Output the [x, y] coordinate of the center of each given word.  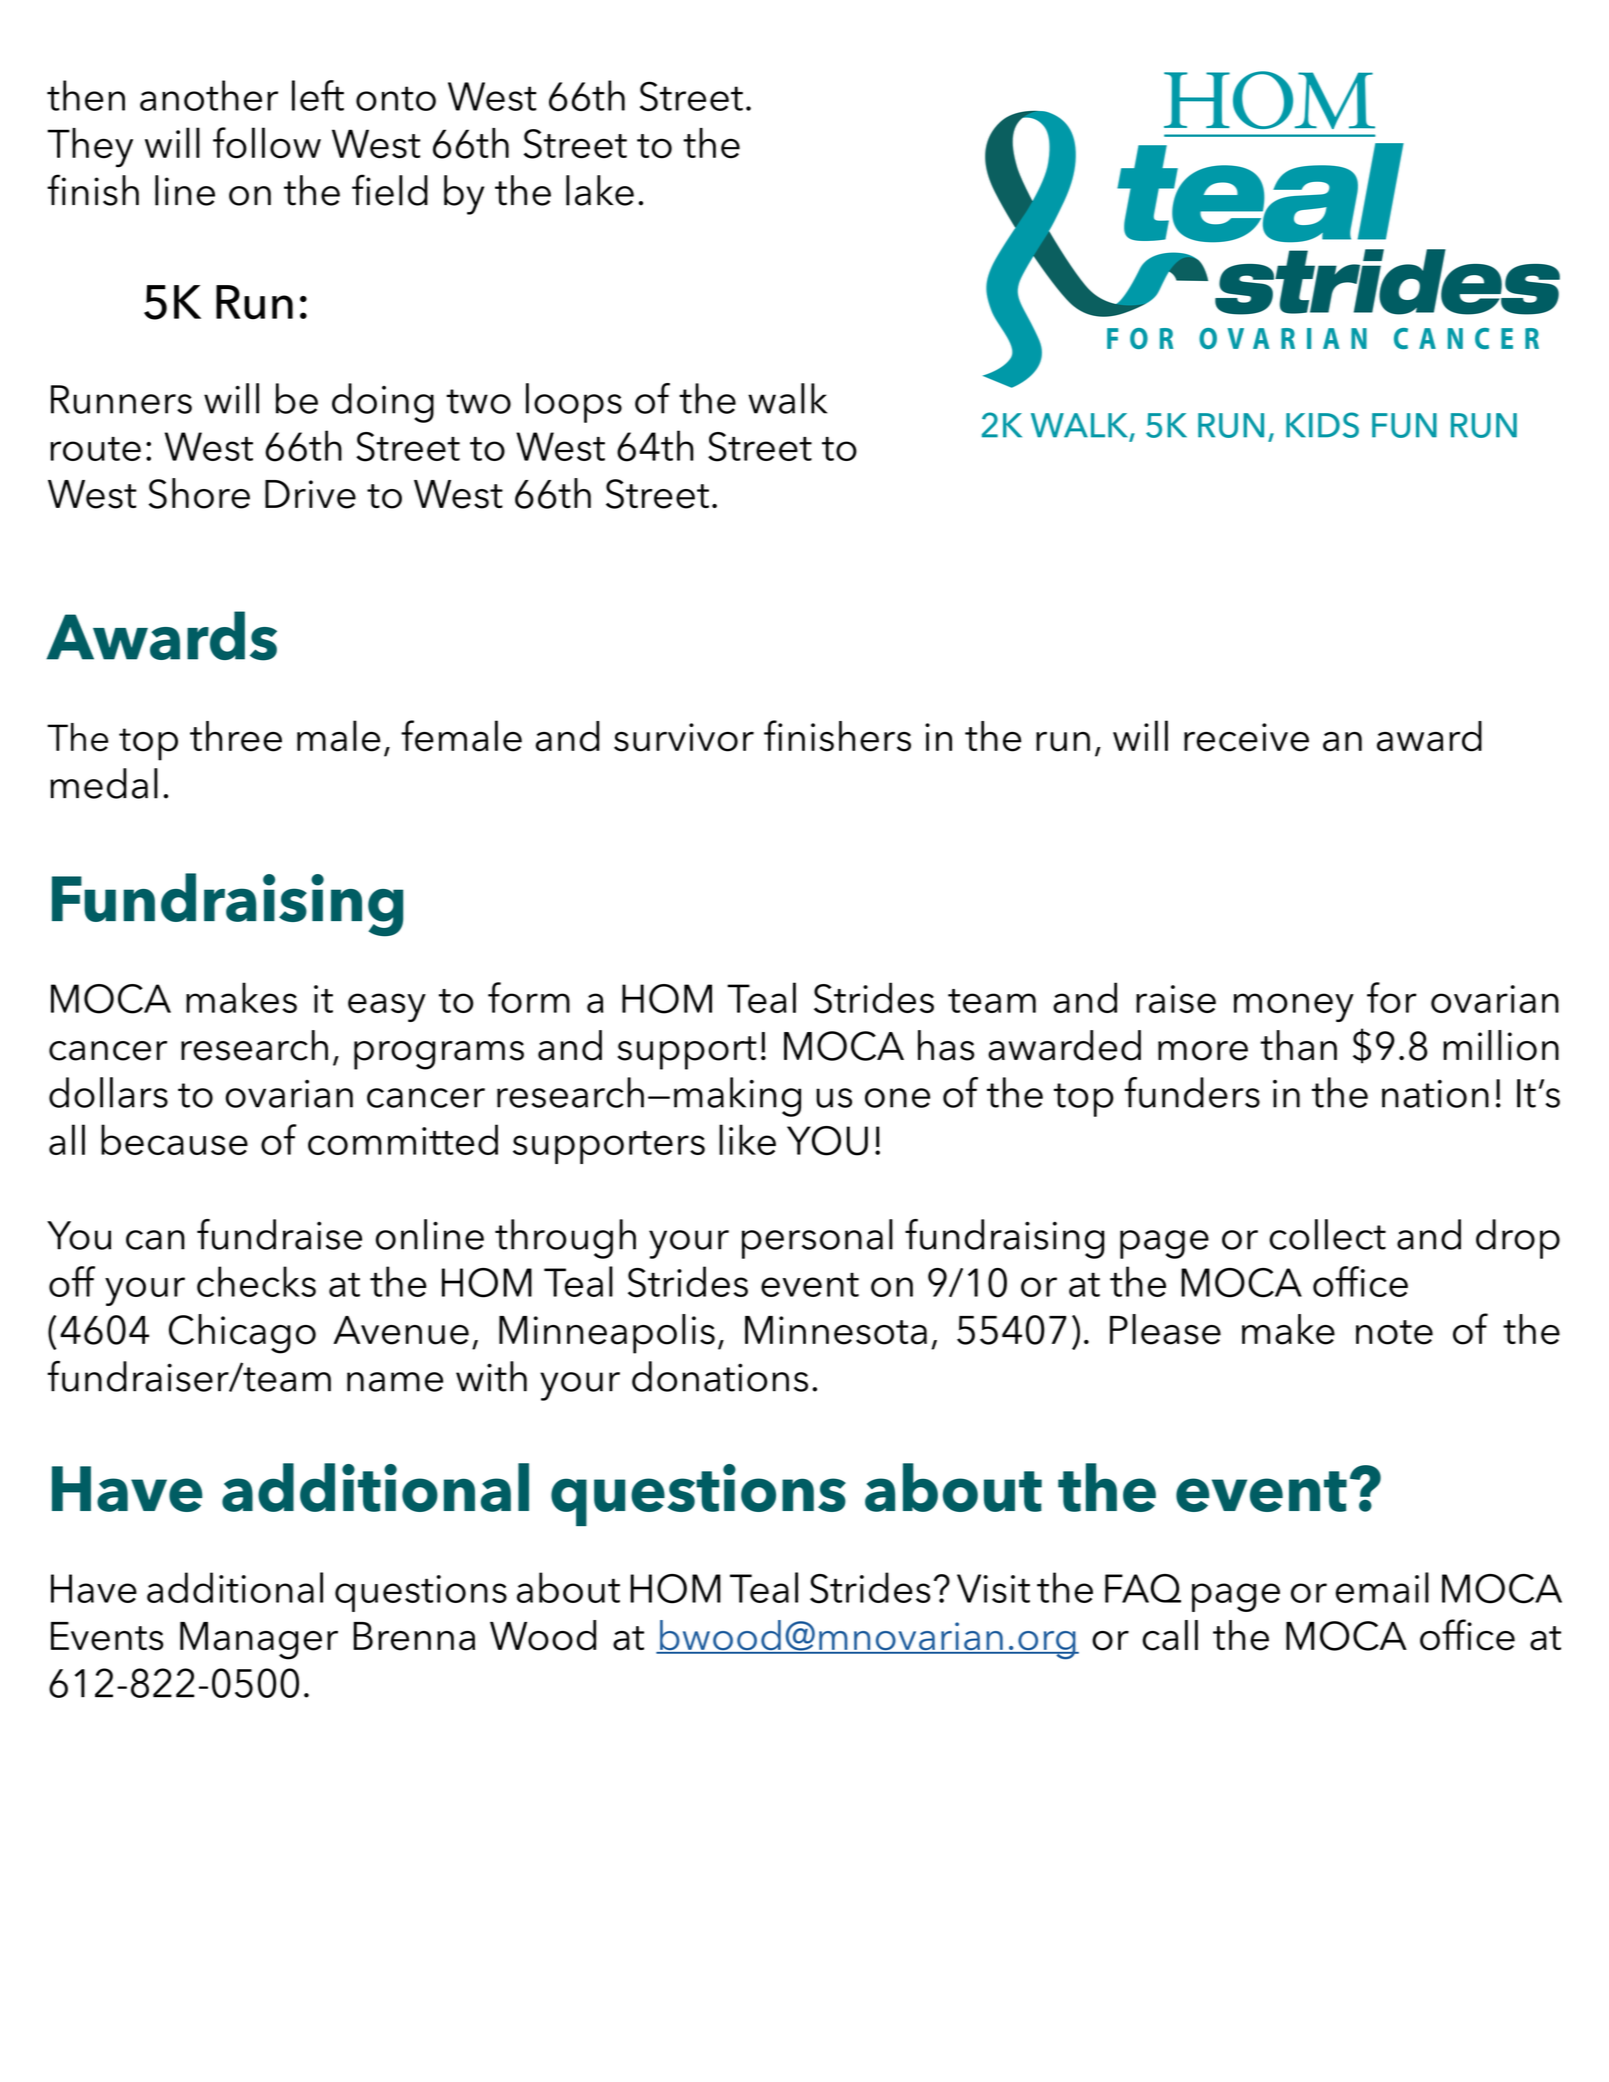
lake [600, 190]
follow [267, 143]
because [174, 1139]
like [747, 1139]
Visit [993, 1588]
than [1298, 1045]
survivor [684, 737]
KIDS [1322, 425]
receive [1246, 737]
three [236, 736]
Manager [259, 1641]
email [1382, 1587]
